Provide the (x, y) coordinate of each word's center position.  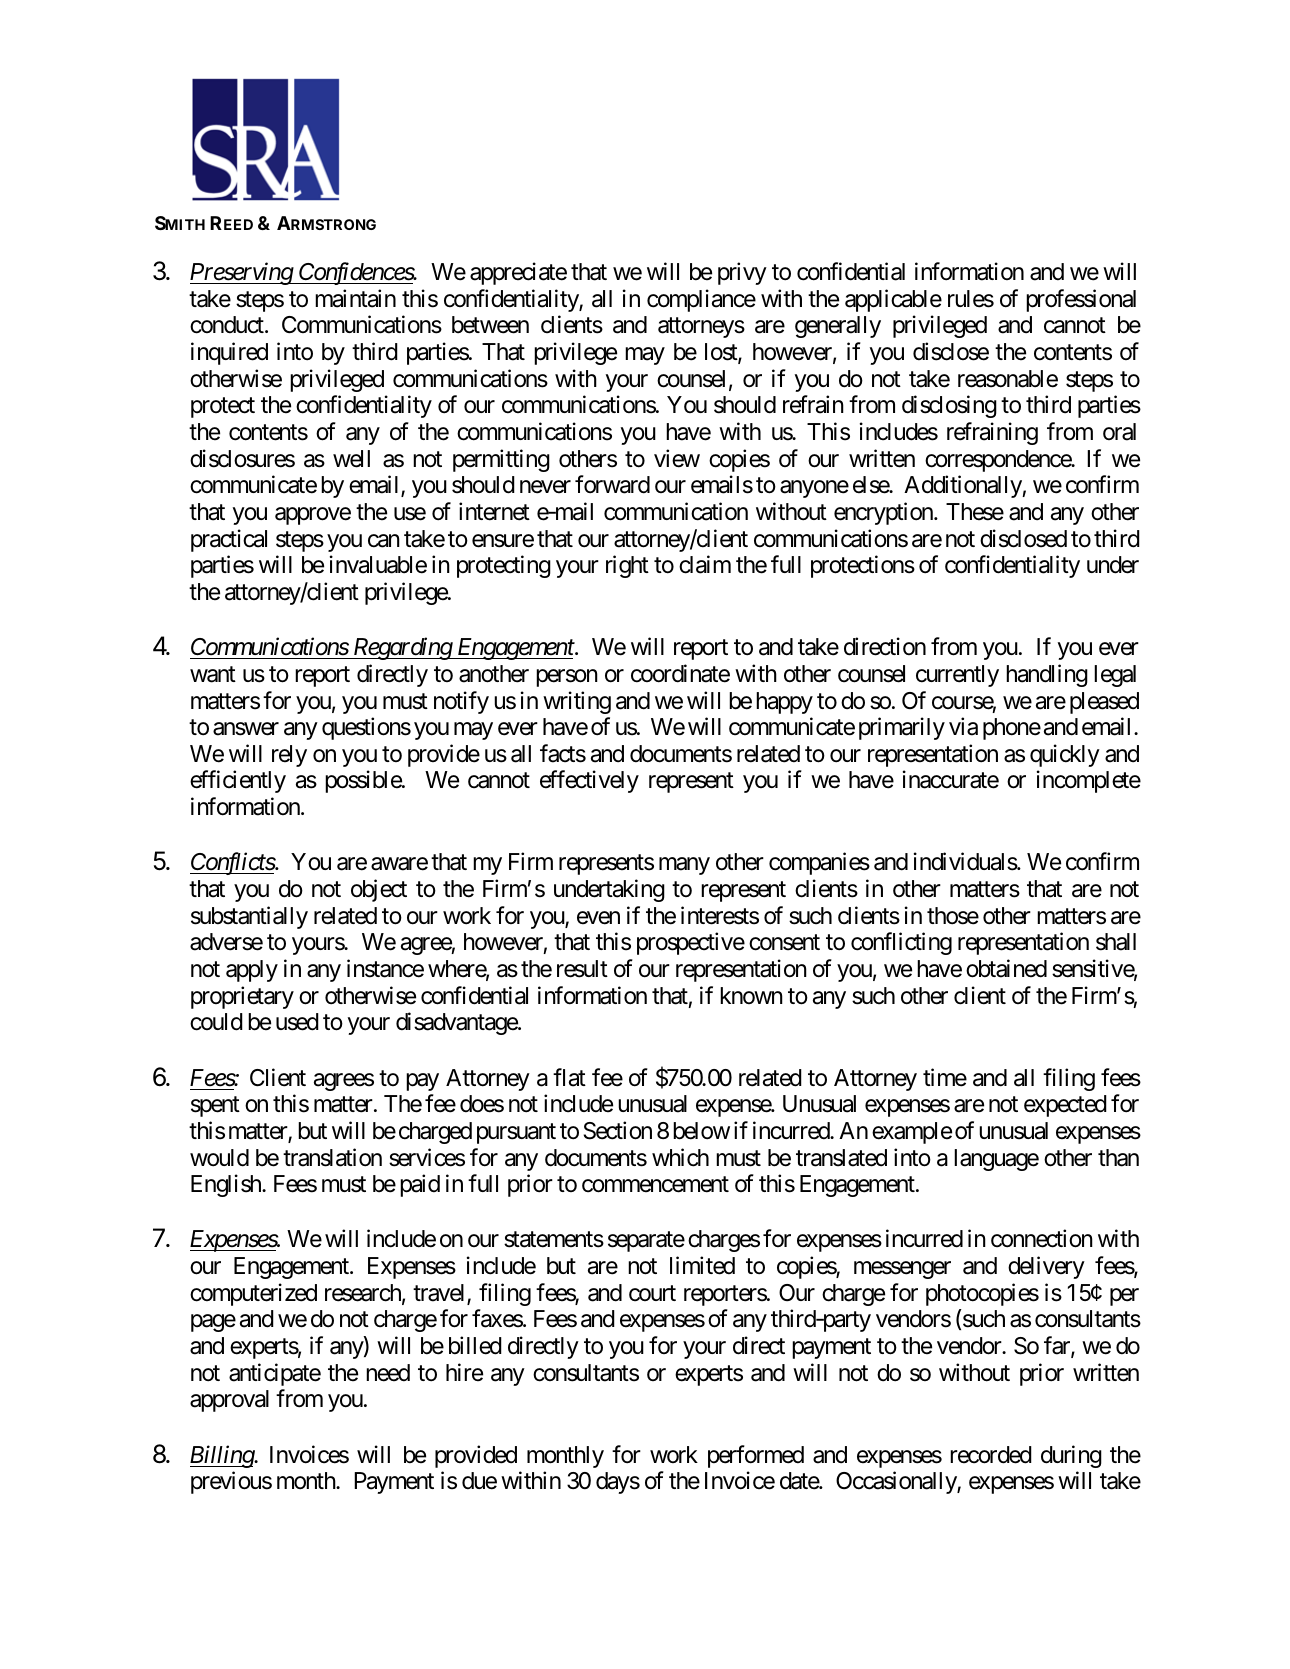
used (297, 1022)
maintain (355, 298)
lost (722, 353)
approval (229, 1401)
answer (246, 729)
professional (1081, 300)
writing (577, 702)
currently (957, 676)
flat (569, 1077)
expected (1065, 1106)
